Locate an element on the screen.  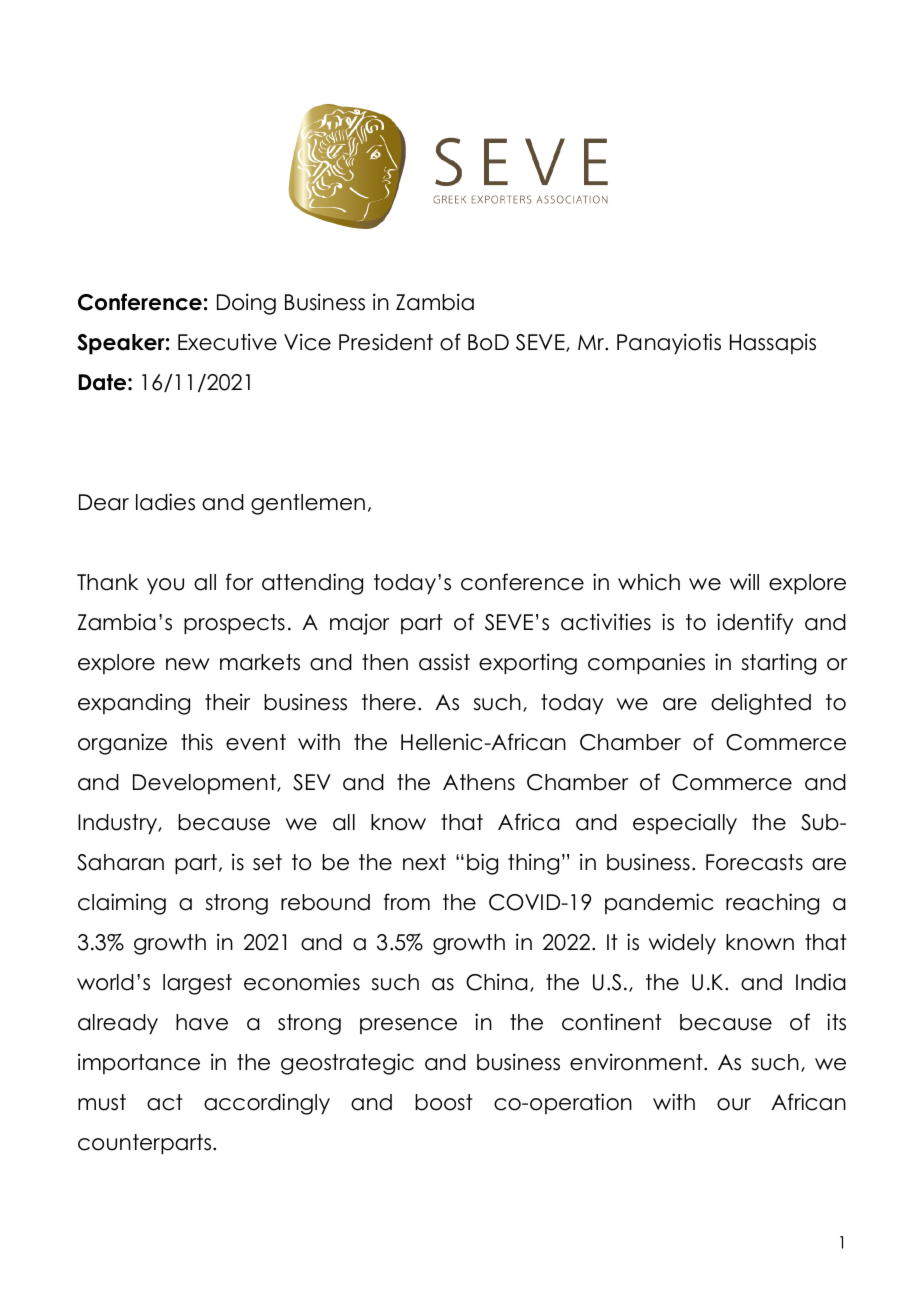
Development is located at coordinates (205, 784).
